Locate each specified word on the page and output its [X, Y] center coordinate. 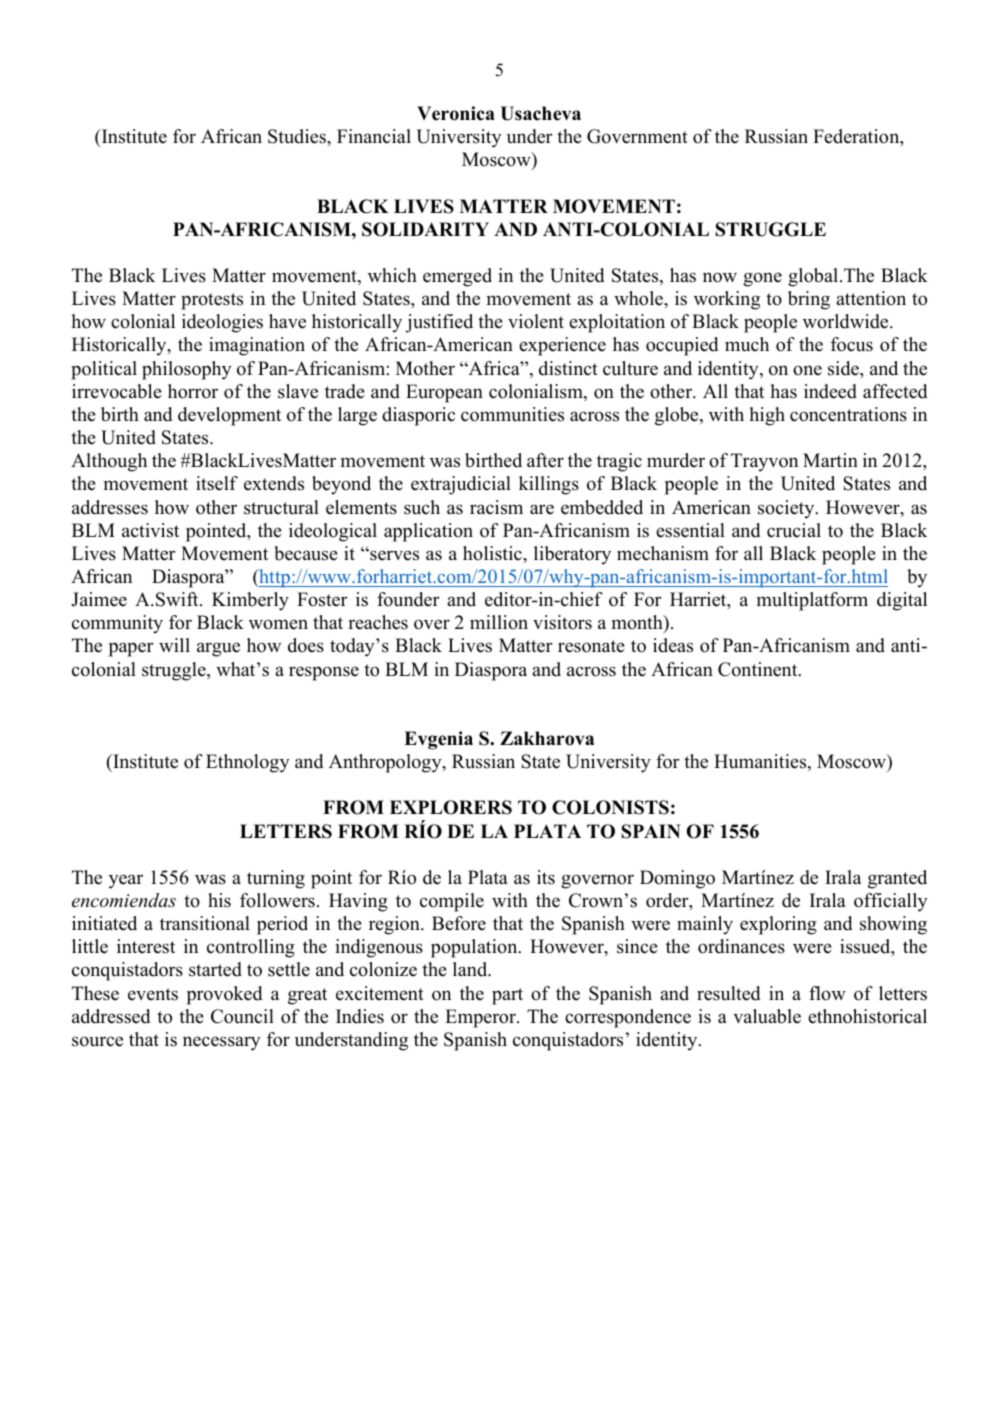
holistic [493, 553]
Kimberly [250, 601]
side [844, 368]
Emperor [481, 1018]
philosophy [187, 370]
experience [562, 346]
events [153, 994]
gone [762, 279]
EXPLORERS [451, 807]
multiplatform [812, 601]
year [126, 881]
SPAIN [650, 831]
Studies [298, 136]
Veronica [456, 113]
